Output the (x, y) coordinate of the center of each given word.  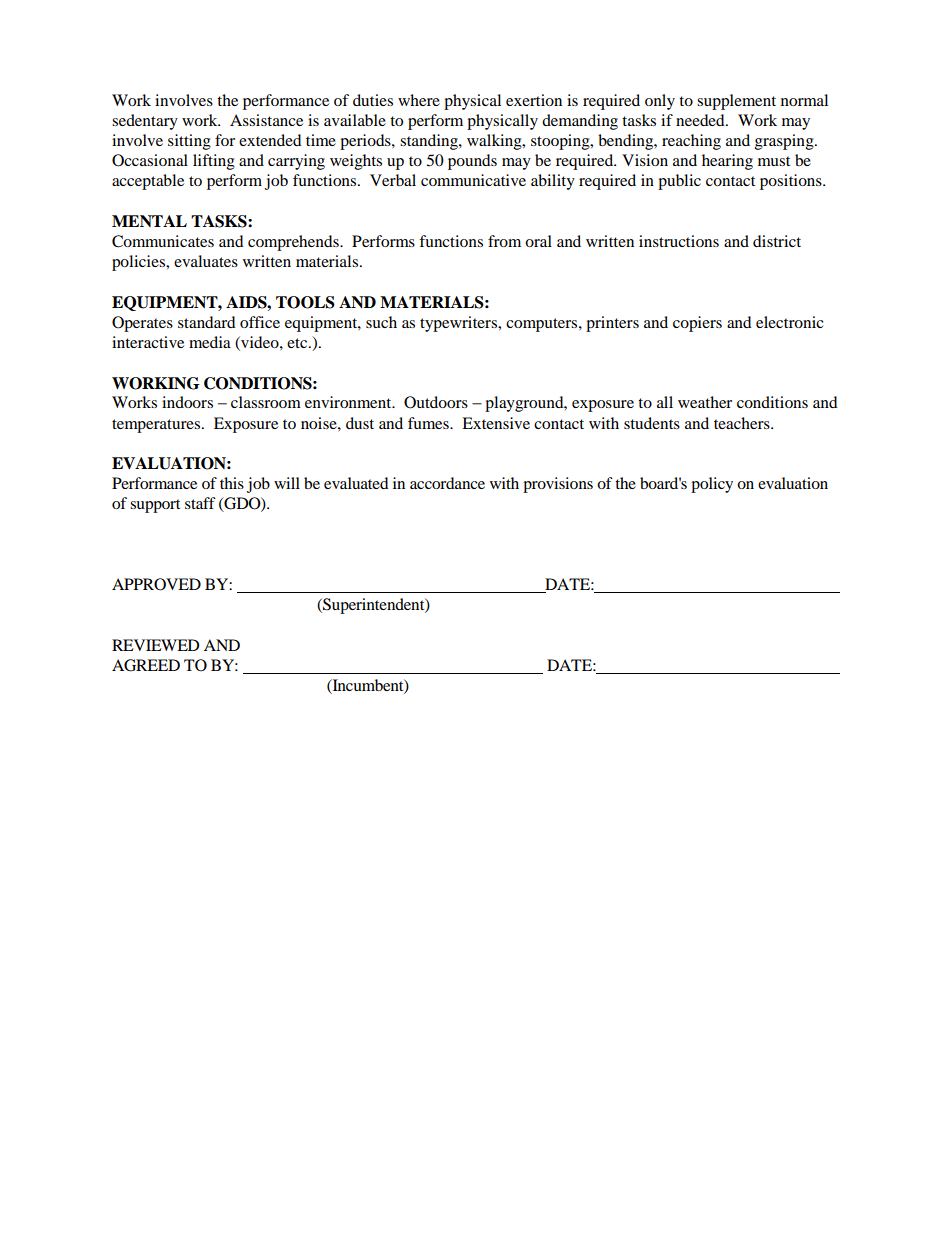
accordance (447, 483)
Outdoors (436, 402)
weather (705, 402)
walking (495, 142)
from (504, 241)
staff (200, 503)
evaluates (206, 261)
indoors (187, 402)
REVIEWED (156, 645)
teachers (743, 423)
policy (712, 485)
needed (701, 120)
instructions (679, 241)
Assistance (266, 120)
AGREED (146, 665)
